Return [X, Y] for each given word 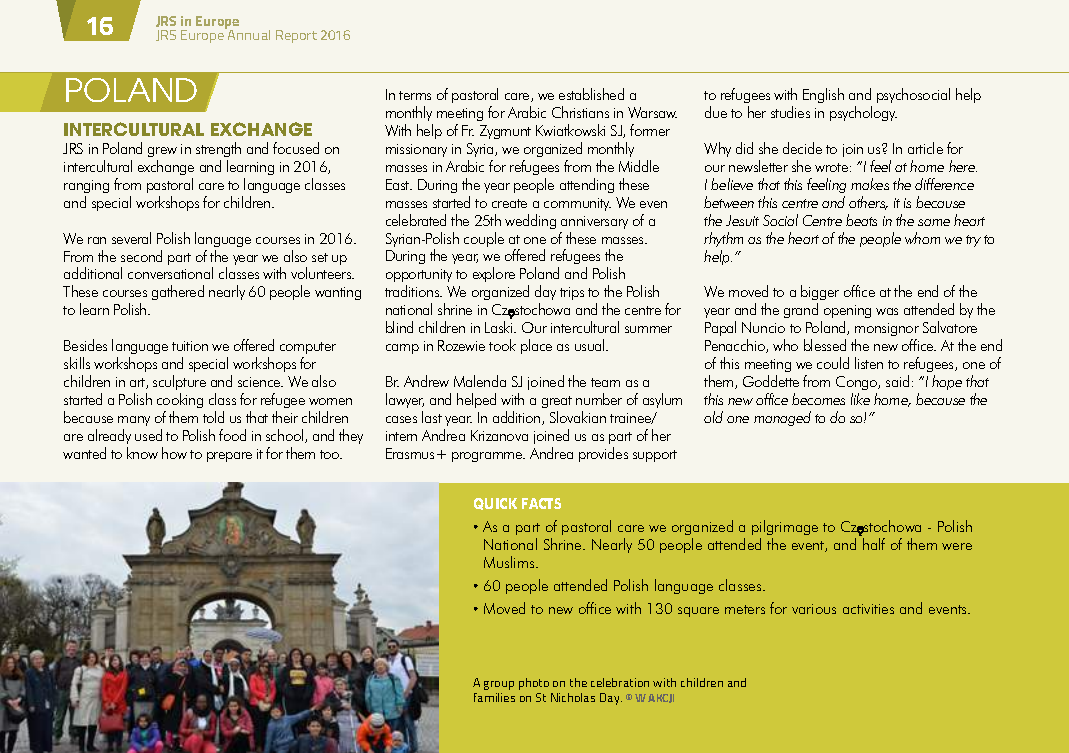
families [494, 697]
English [823, 95]
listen [869, 363]
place [536, 346]
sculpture [179, 382]
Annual [248, 34]
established [591, 94]
